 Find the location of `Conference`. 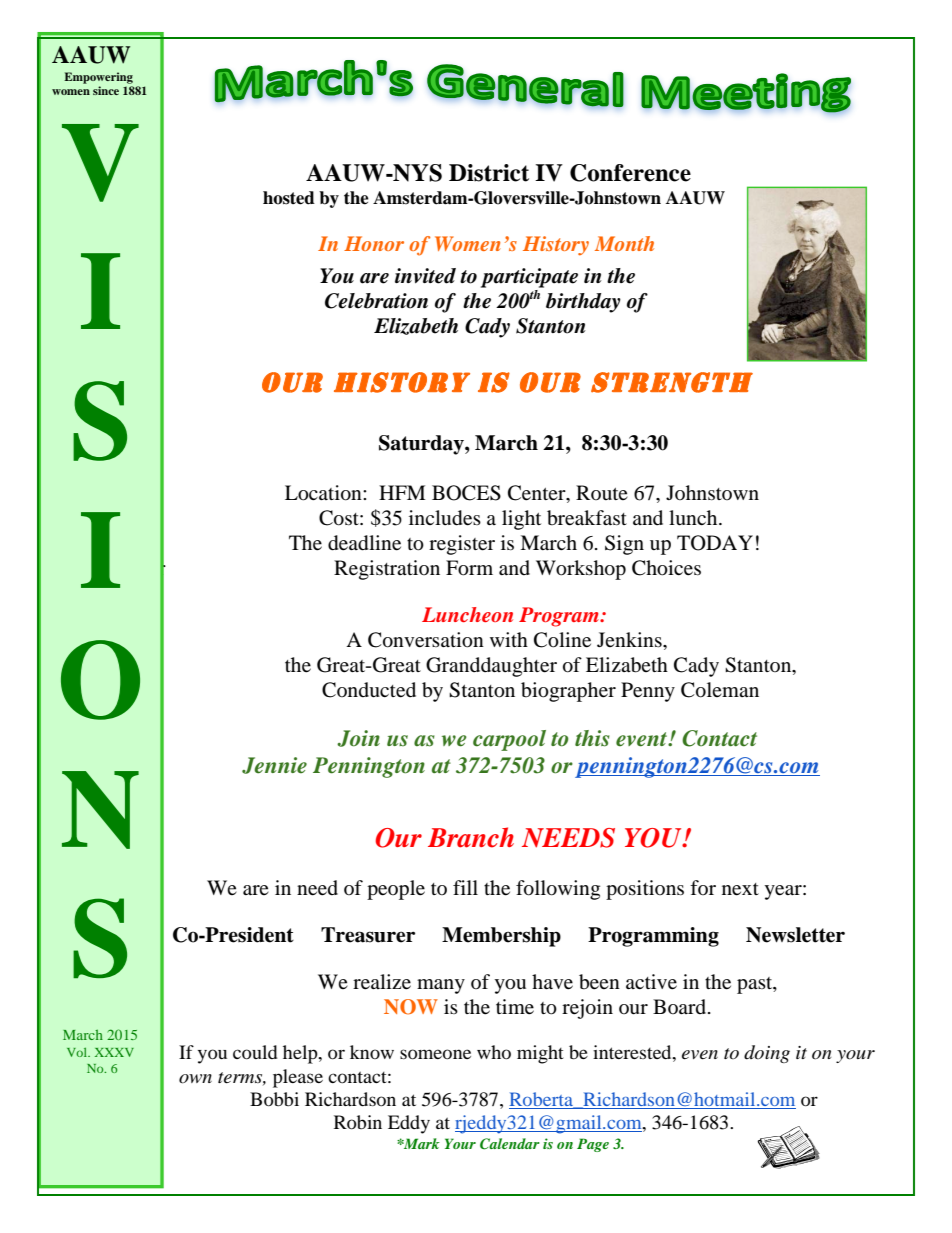

Conference is located at coordinates (630, 173).
